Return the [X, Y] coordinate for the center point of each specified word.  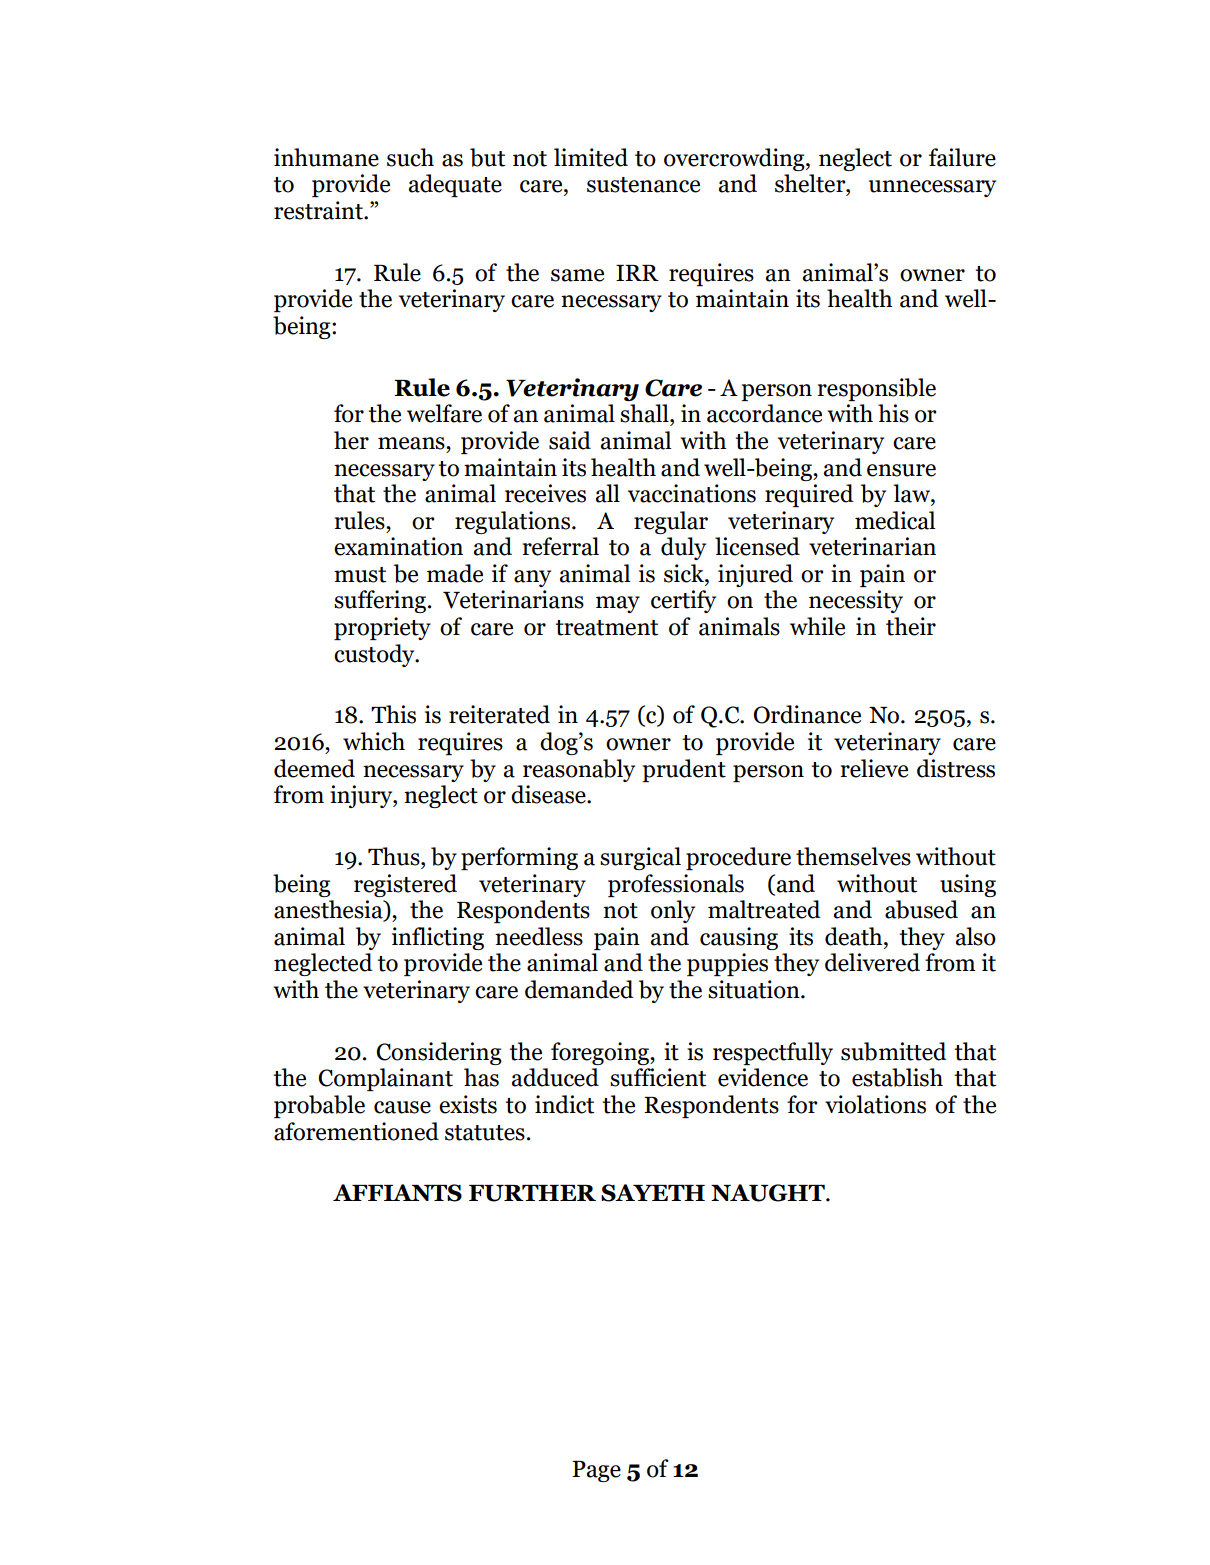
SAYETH [653, 1193]
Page [596, 1471]
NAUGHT [769, 1193]
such [410, 157]
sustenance [643, 185]
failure [962, 157]
